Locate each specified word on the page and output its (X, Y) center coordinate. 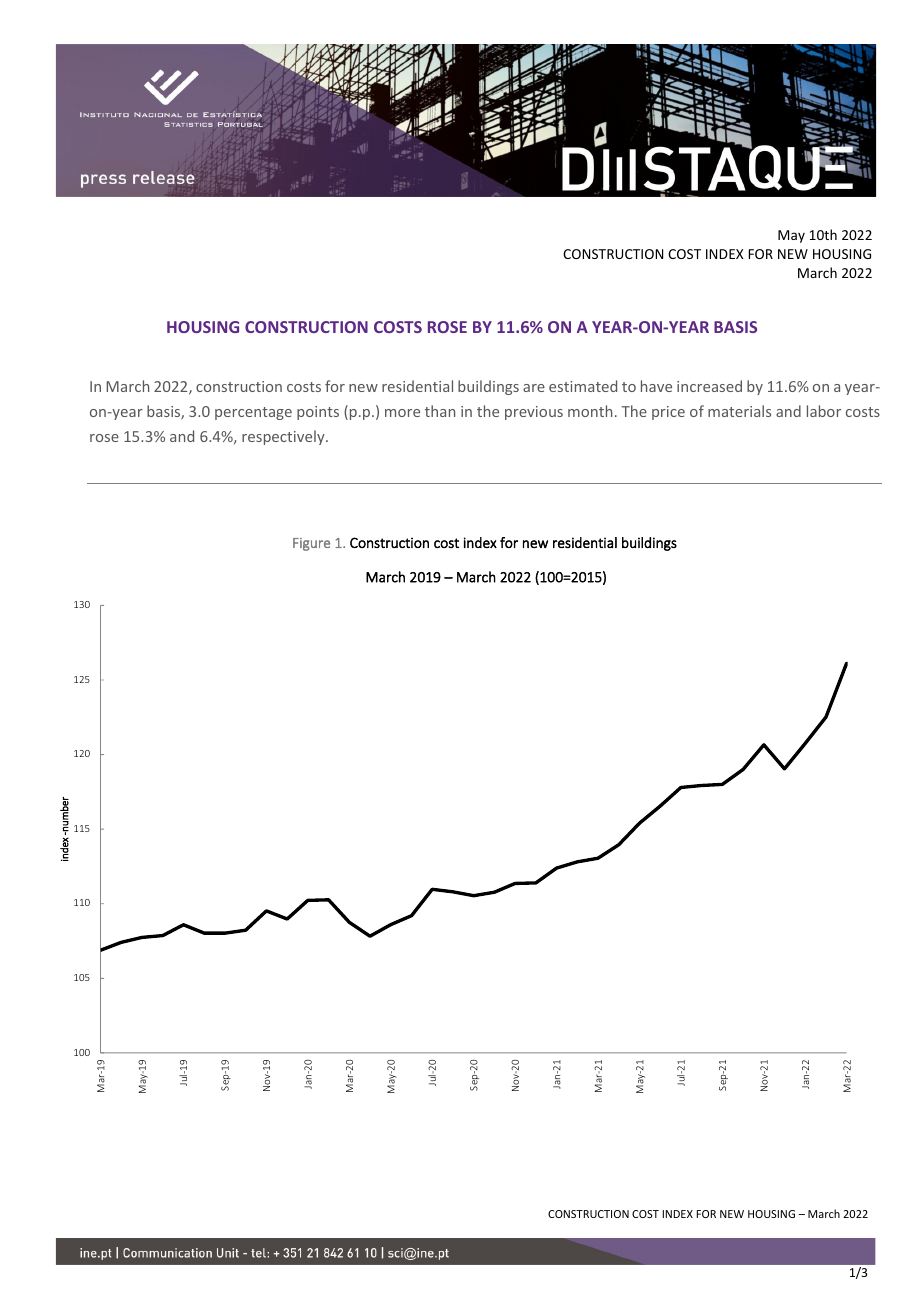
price (668, 413)
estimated (583, 386)
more (402, 413)
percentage (253, 413)
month (590, 411)
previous (534, 413)
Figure (311, 544)
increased (709, 386)
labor (824, 411)
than (440, 411)
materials (739, 411)
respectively (284, 437)
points (318, 413)
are (534, 388)
